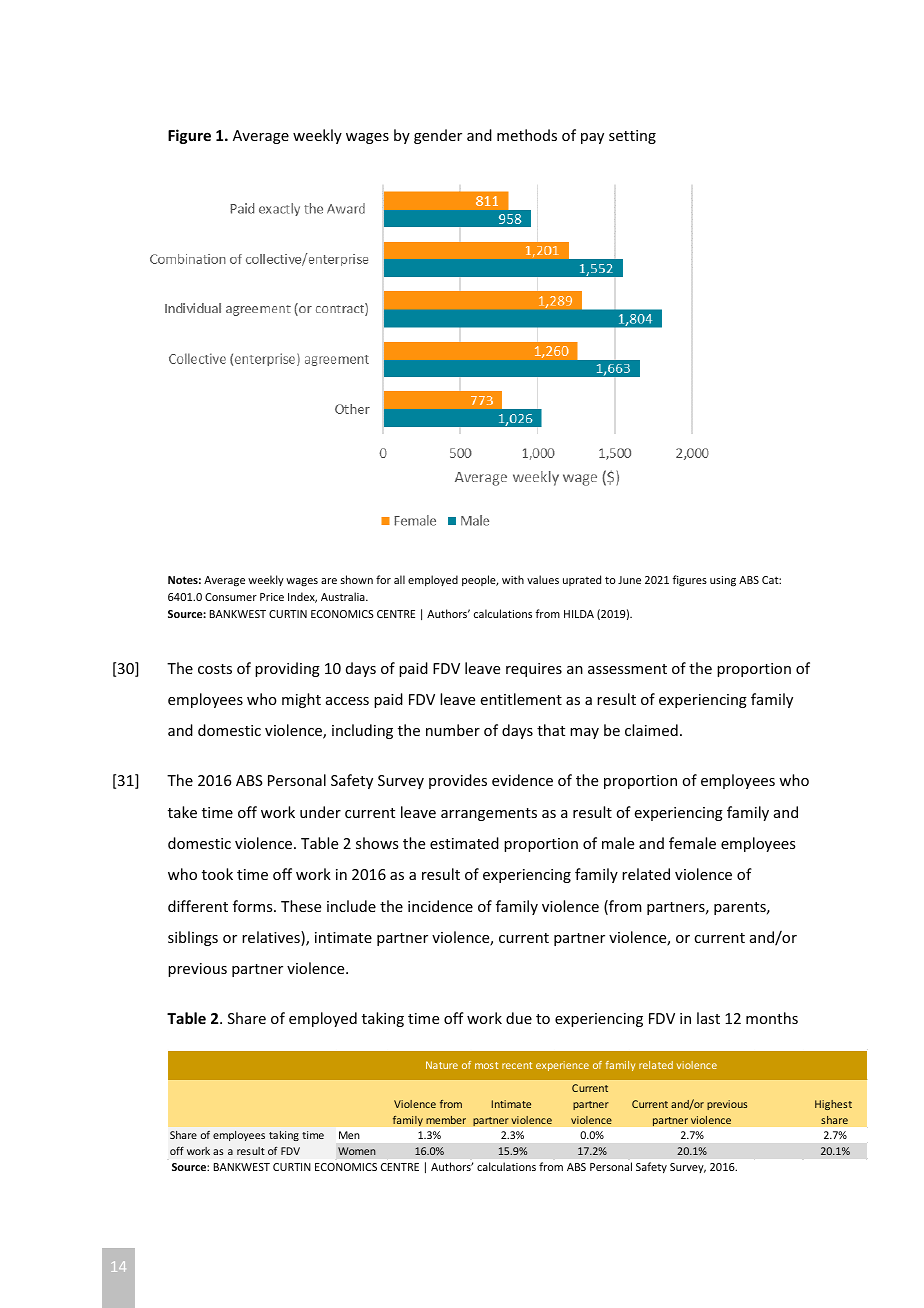 This image has height=1308, width=924. I want to click on Price, so click(272, 597).
